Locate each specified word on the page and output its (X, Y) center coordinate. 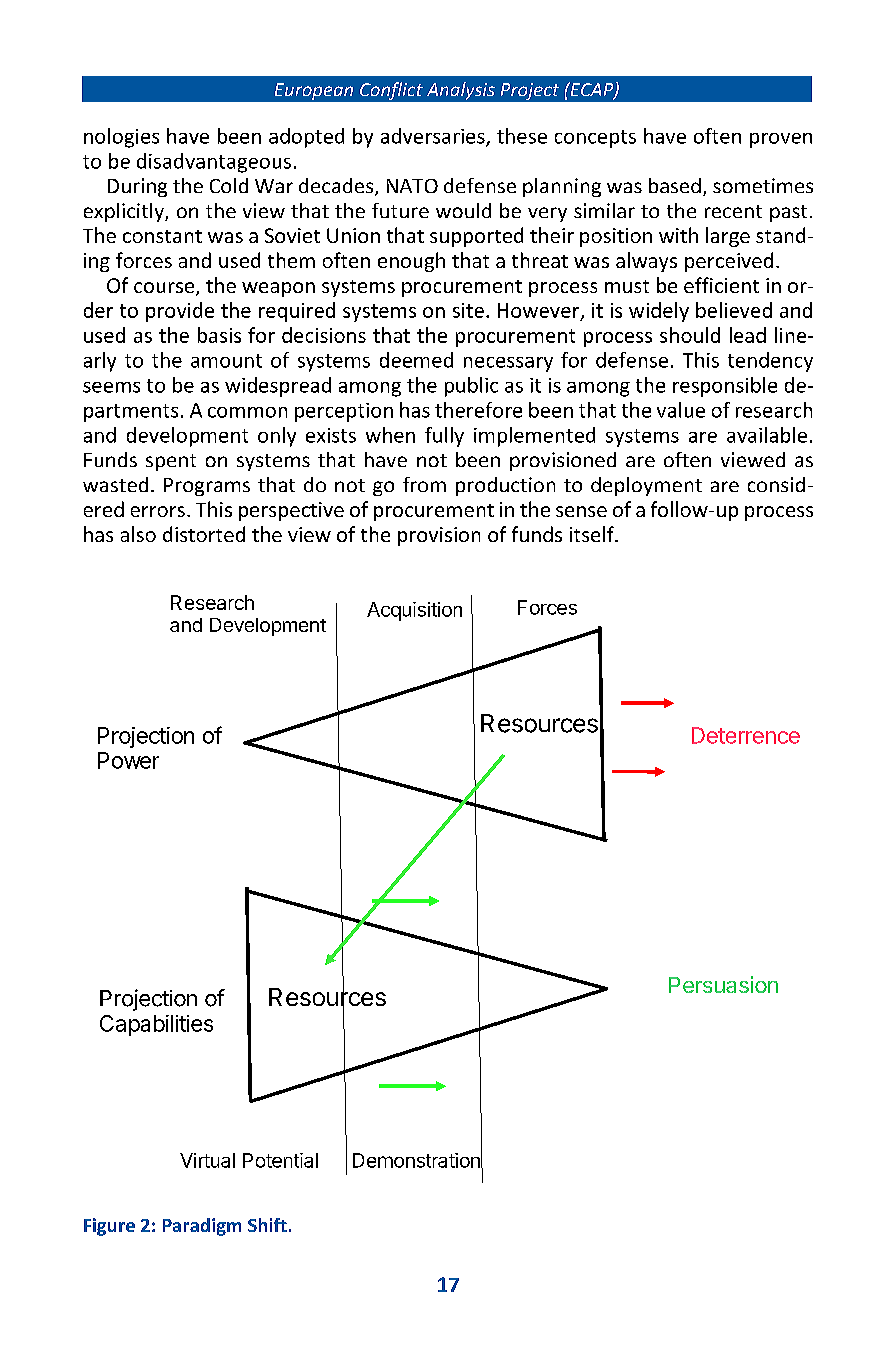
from (424, 484)
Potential (280, 1160)
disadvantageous (214, 163)
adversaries (434, 137)
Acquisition (414, 611)
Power (128, 760)
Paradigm (202, 1227)
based (675, 185)
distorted (204, 534)
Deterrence (746, 735)
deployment (646, 486)
